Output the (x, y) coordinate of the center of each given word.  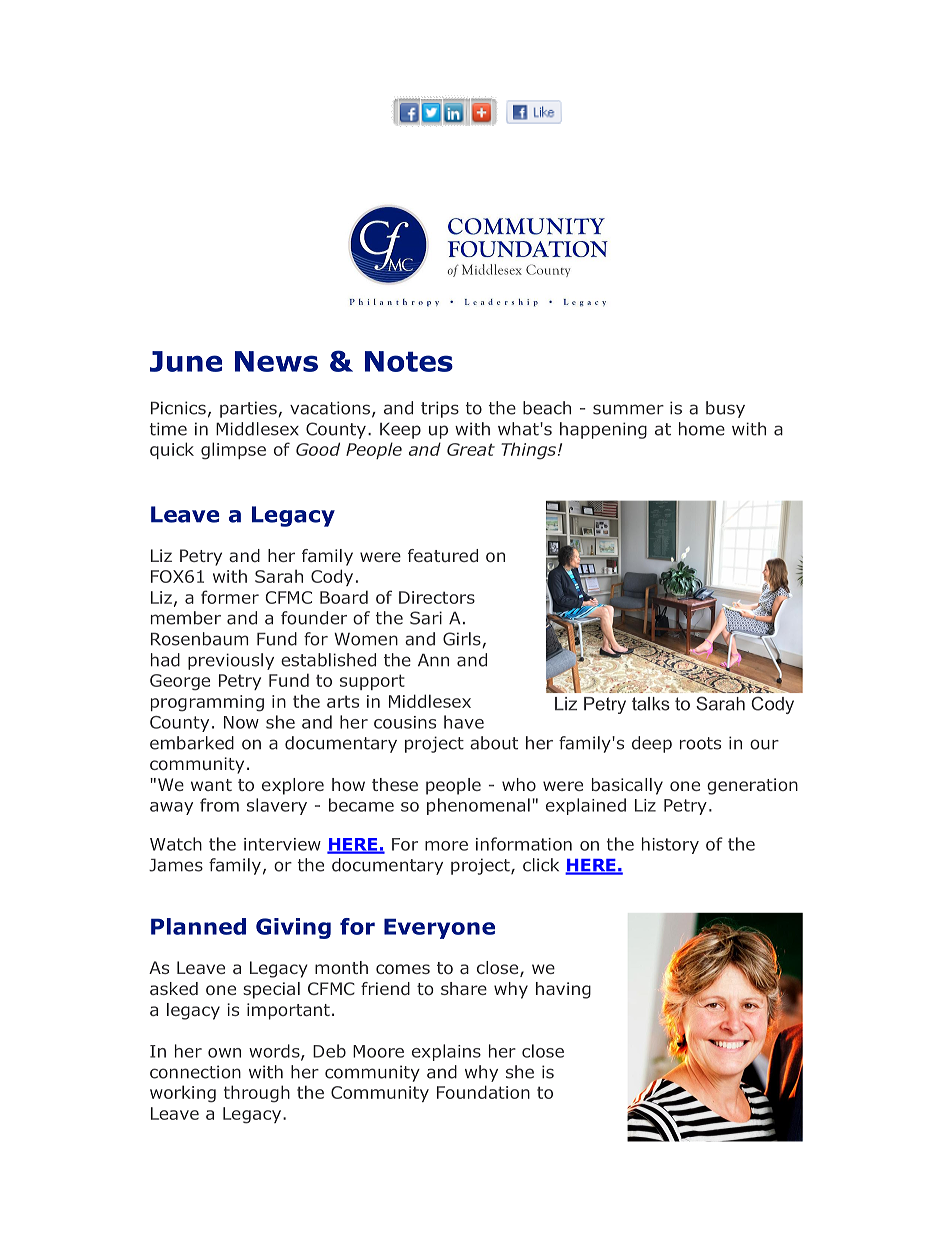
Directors (437, 597)
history (670, 845)
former (230, 597)
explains (446, 1052)
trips (440, 409)
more (446, 846)
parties (249, 409)
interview (282, 844)
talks (651, 704)
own (224, 1053)
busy (725, 409)
